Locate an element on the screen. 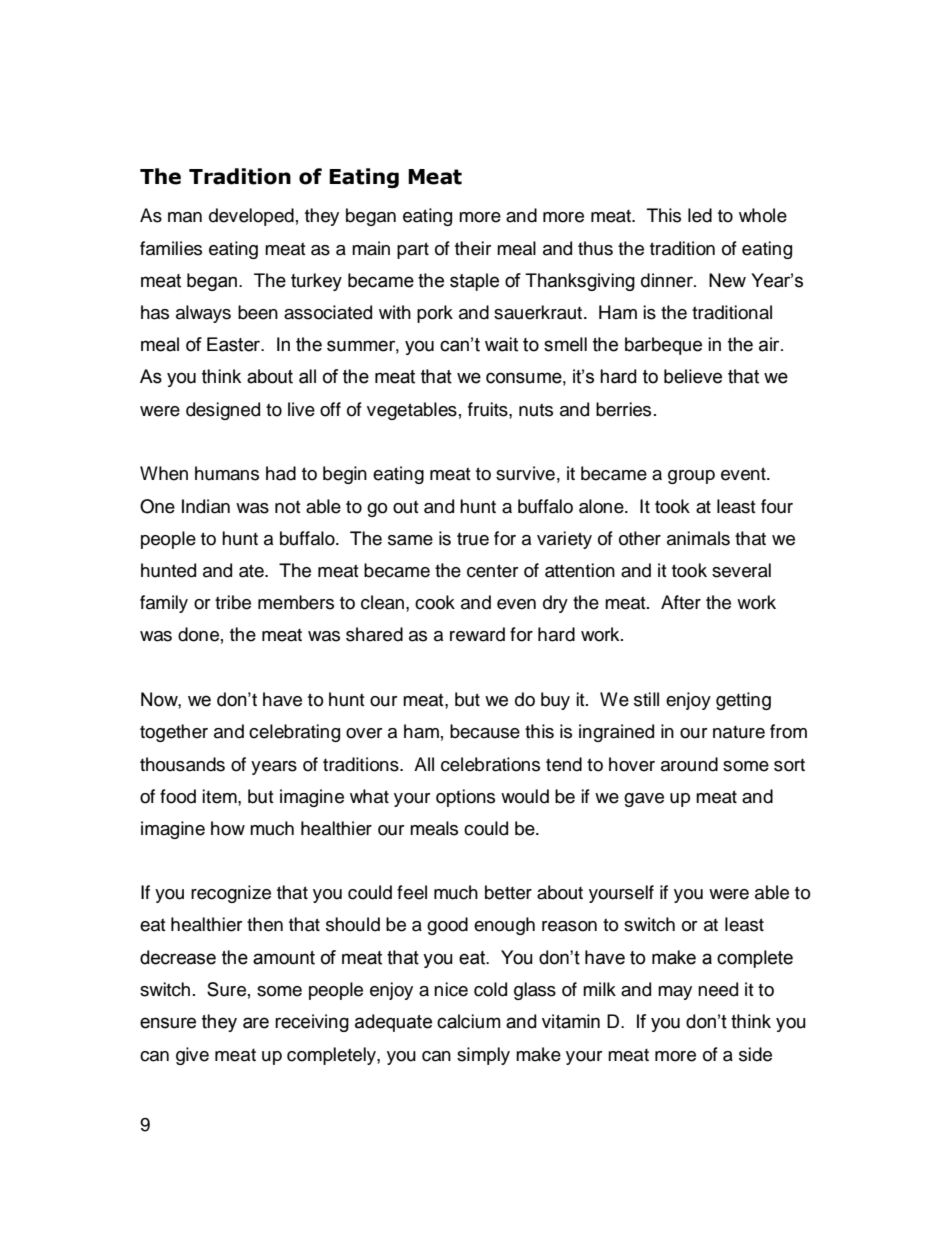 This screenshot has height=1233, width=952. calcium is located at coordinates (469, 1021).
